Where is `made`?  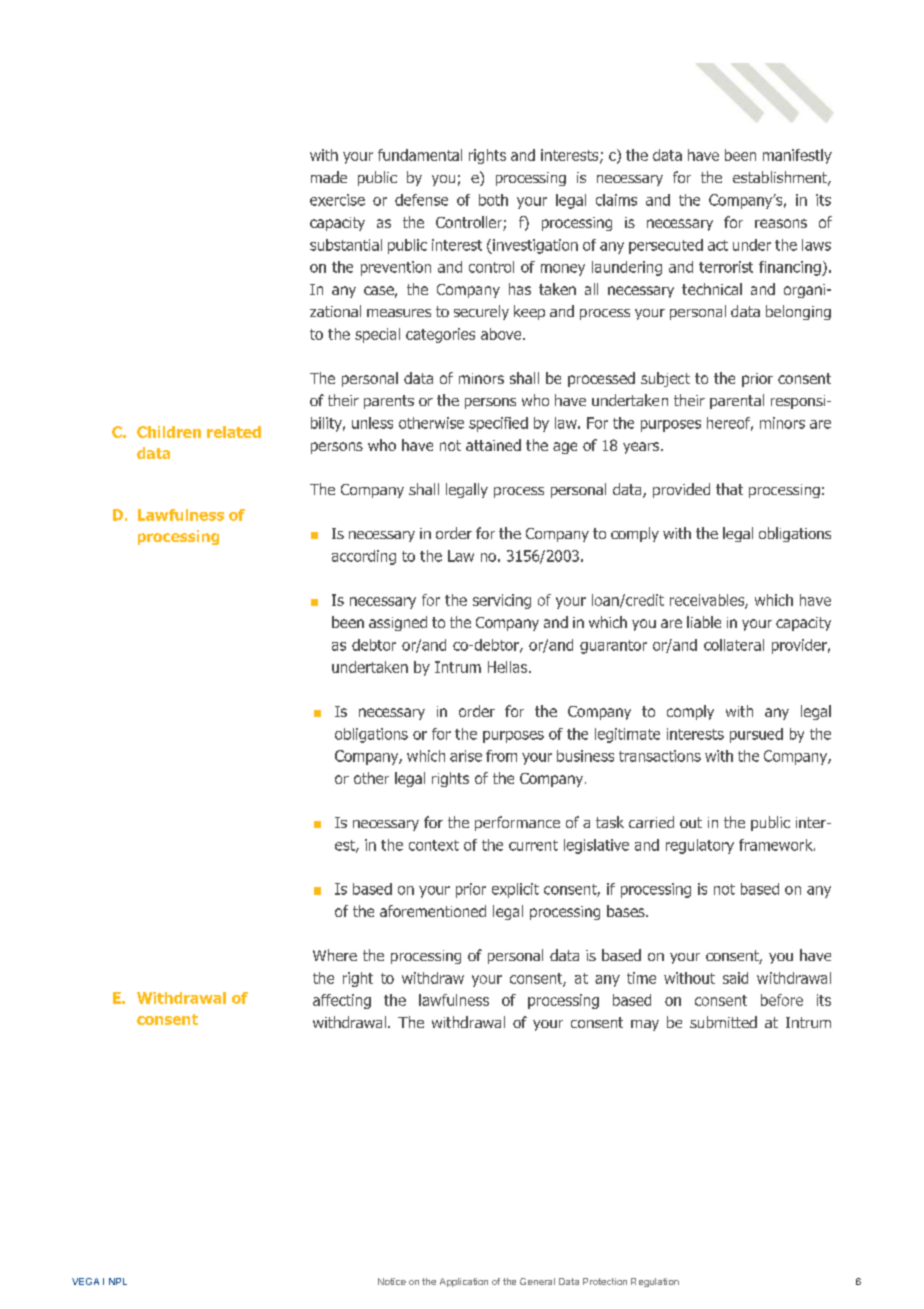 made is located at coordinates (329, 177).
